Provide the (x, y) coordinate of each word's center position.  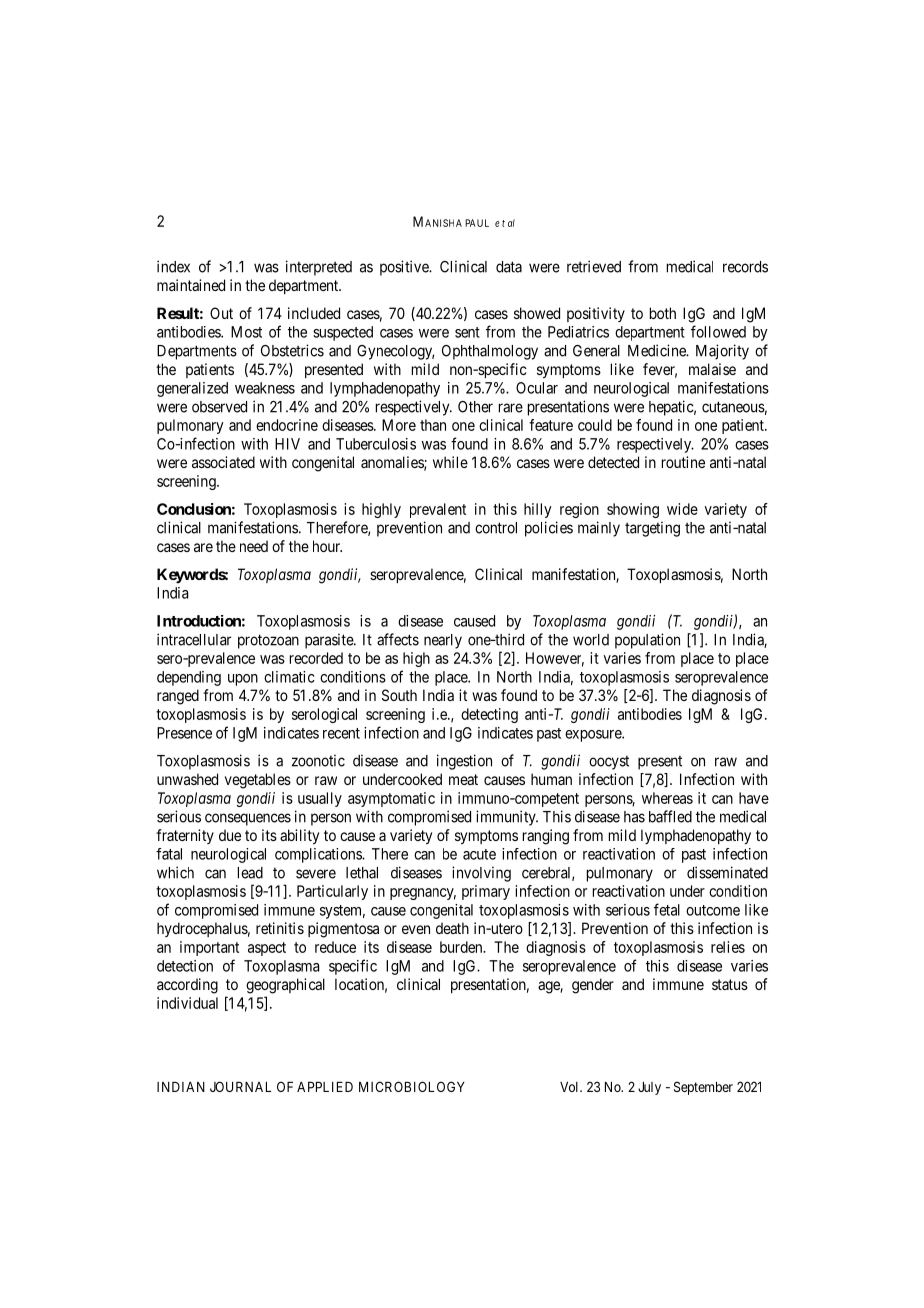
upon (243, 680)
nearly (443, 641)
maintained (191, 285)
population (647, 641)
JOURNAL (240, 1086)
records (745, 267)
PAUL (477, 223)
